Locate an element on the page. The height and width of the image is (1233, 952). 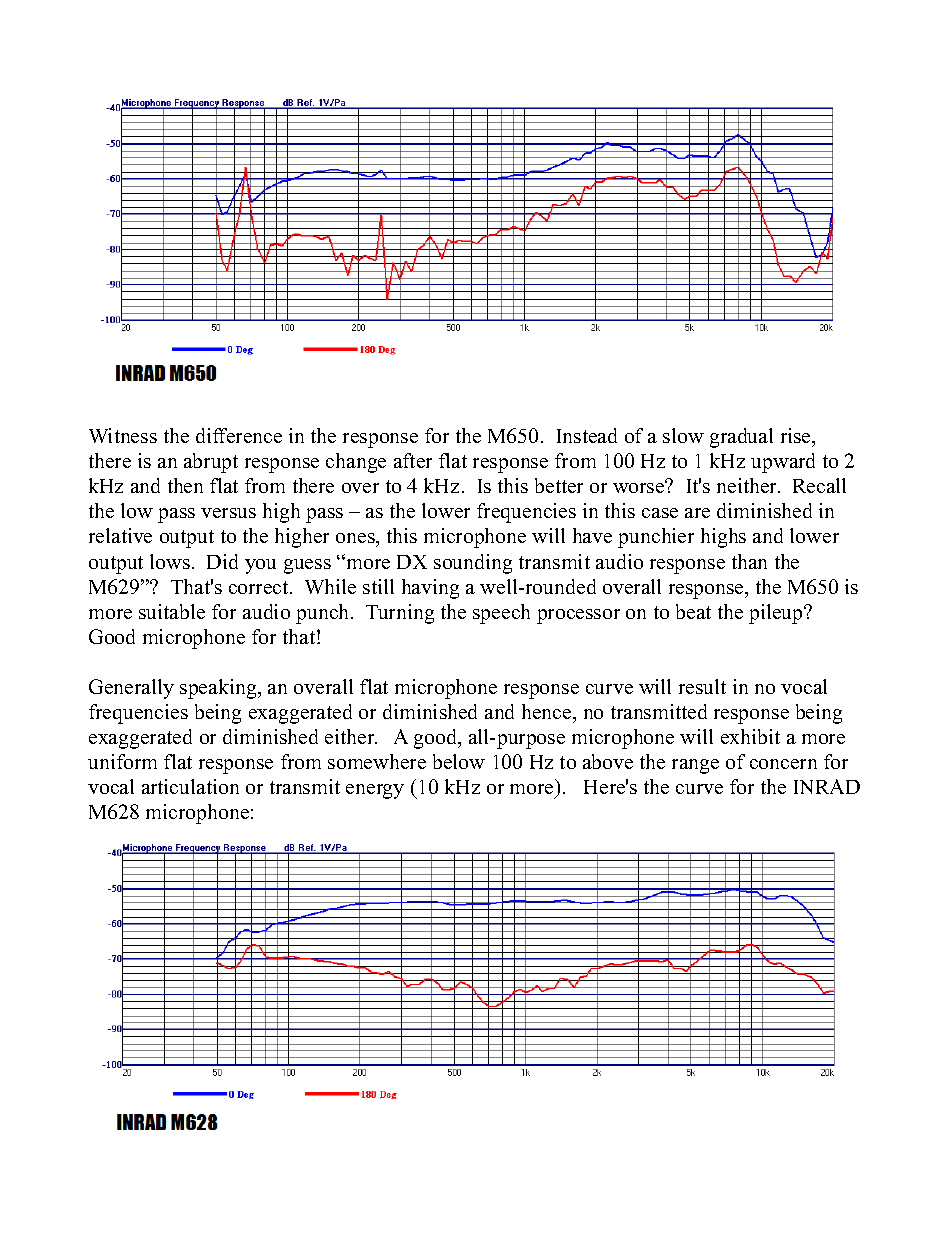
gradual is located at coordinates (741, 438).
